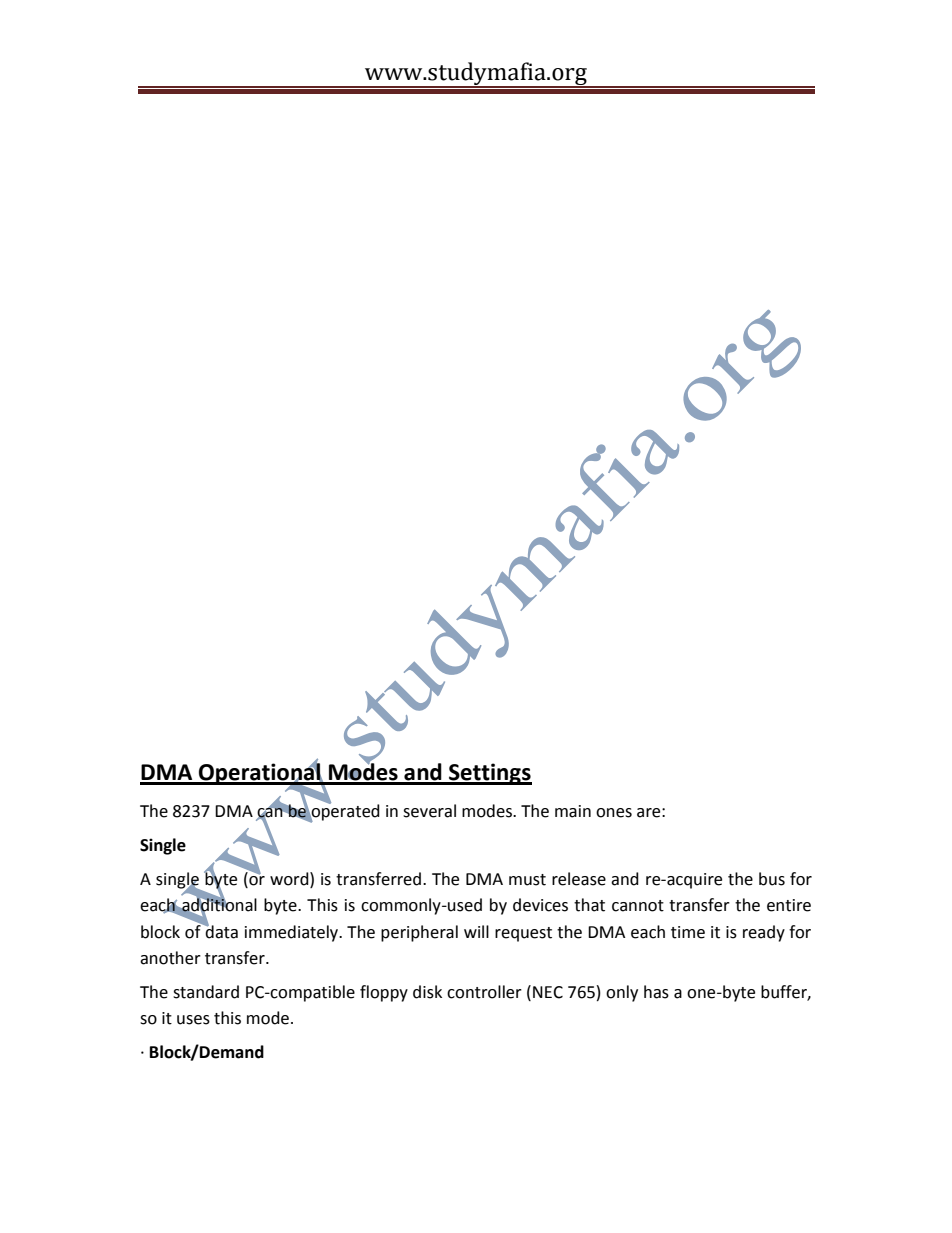 This screenshot has height=1233, width=952. I want to click on has, so click(656, 992).
